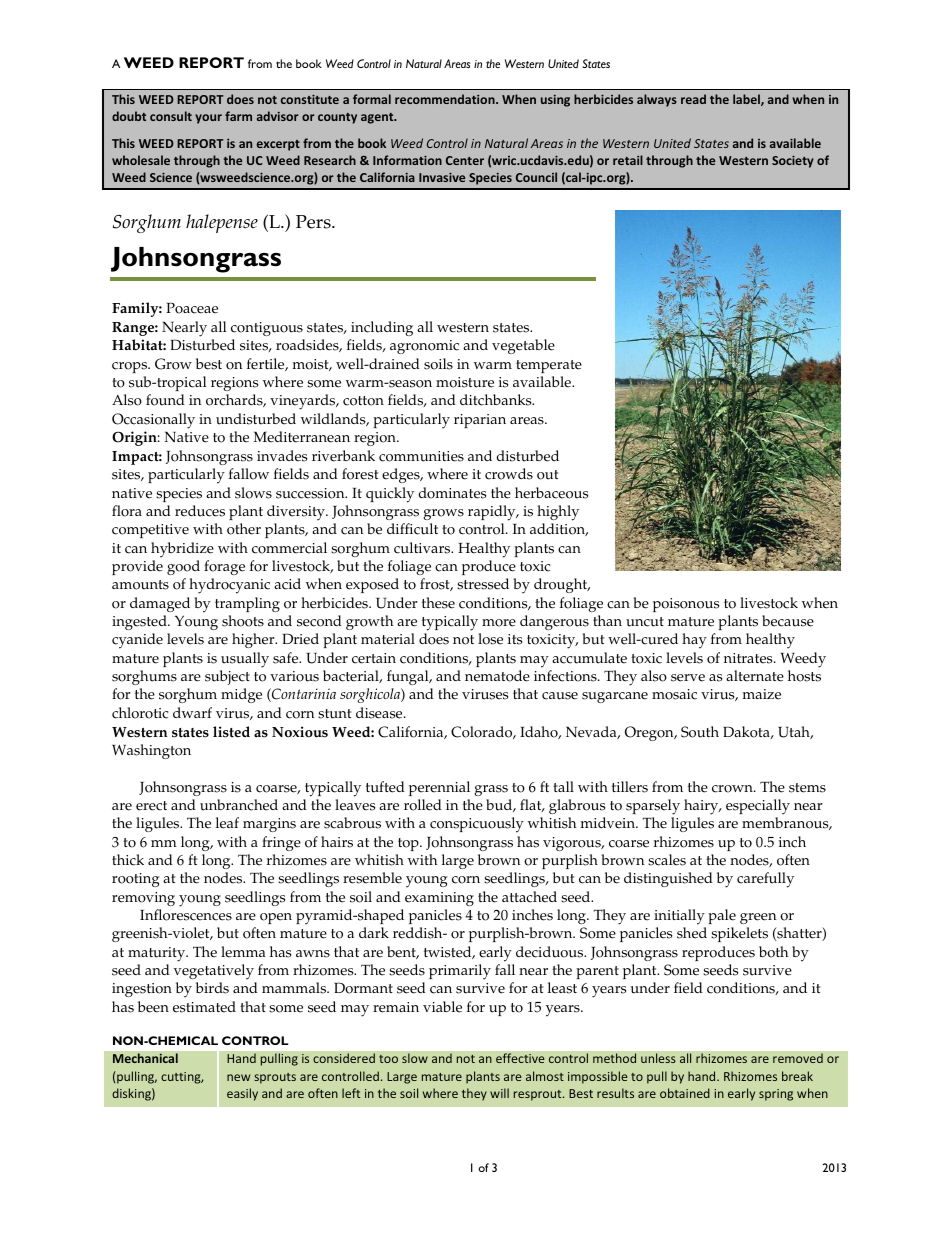  What do you see at coordinates (465, 160) in the screenshot?
I see `Center` at bounding box center [465, 160].
